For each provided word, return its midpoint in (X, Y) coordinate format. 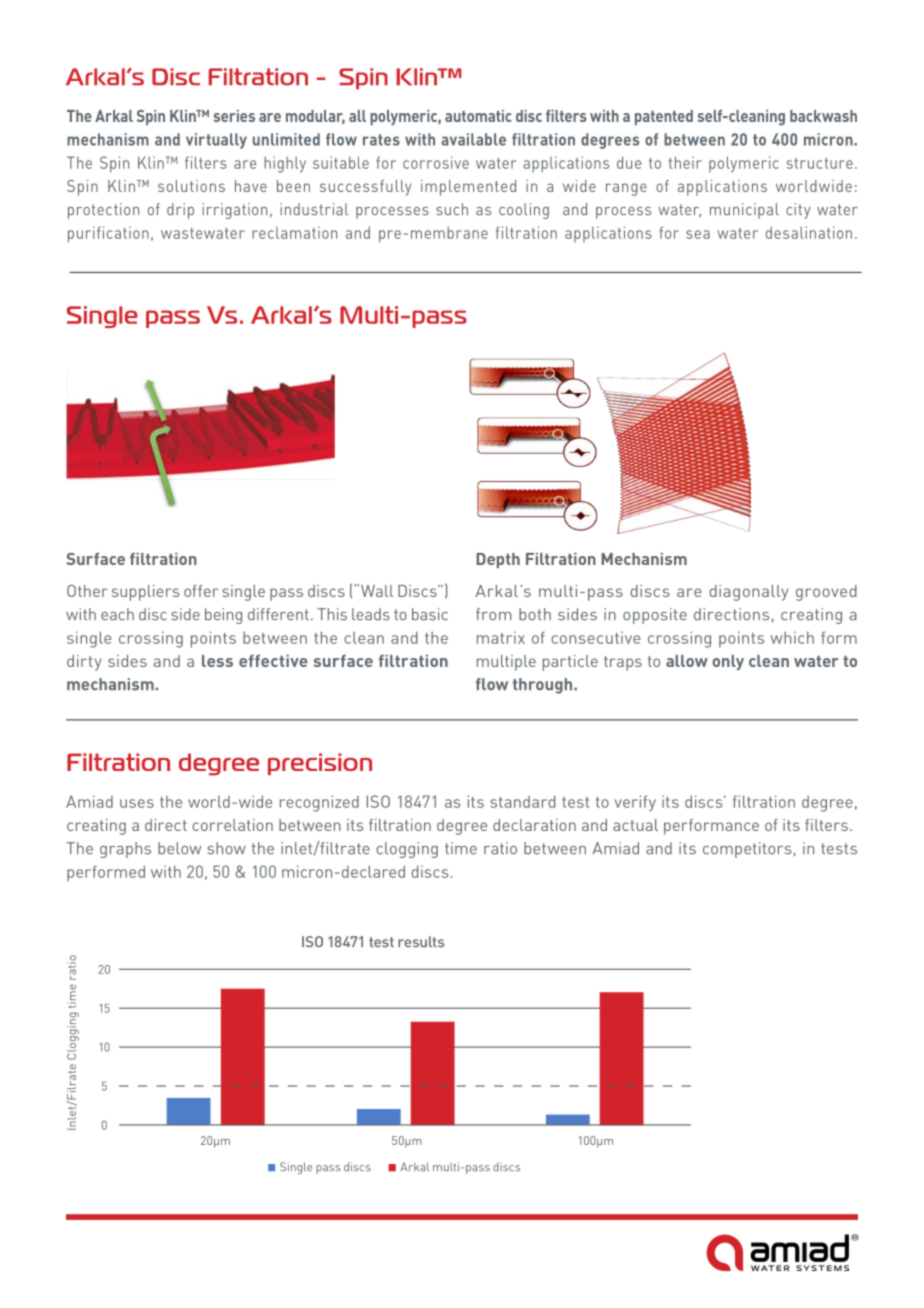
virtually (216, 141)
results (421, 941)
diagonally (748, 593)
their (685, 162)
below (179, 848)
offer (201, 591)
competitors (747, 850)
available (473, 139)
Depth (498, 560)
